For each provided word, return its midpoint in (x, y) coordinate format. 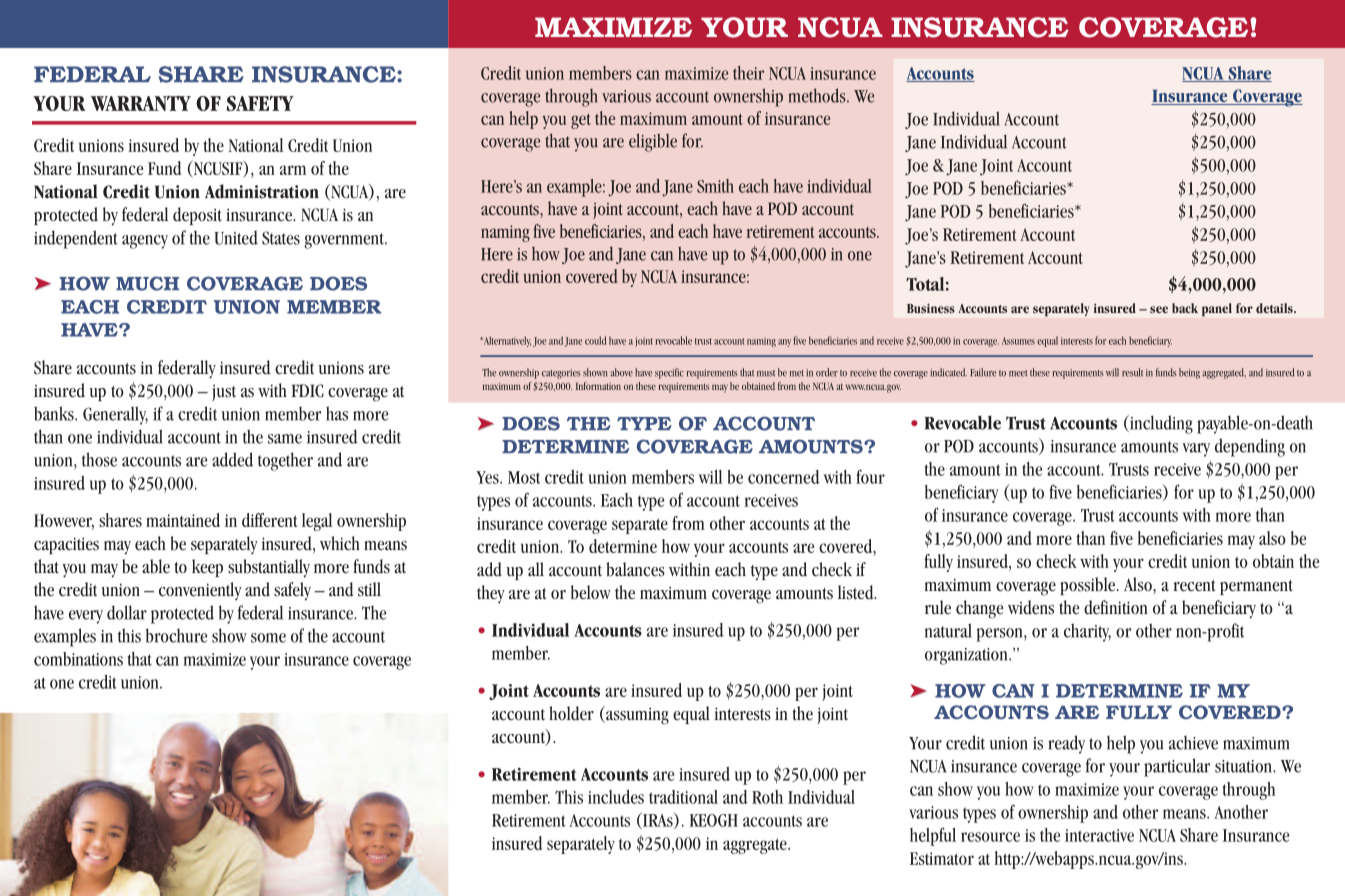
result (1132, 372)
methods (818, 95)
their (748, 73)
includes (616, 797)
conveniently (200, 591)
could (595, 340)
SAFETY (260, 103)
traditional (683, 797)
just (224, 392)
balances (635, 569)
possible (1089, 586)
